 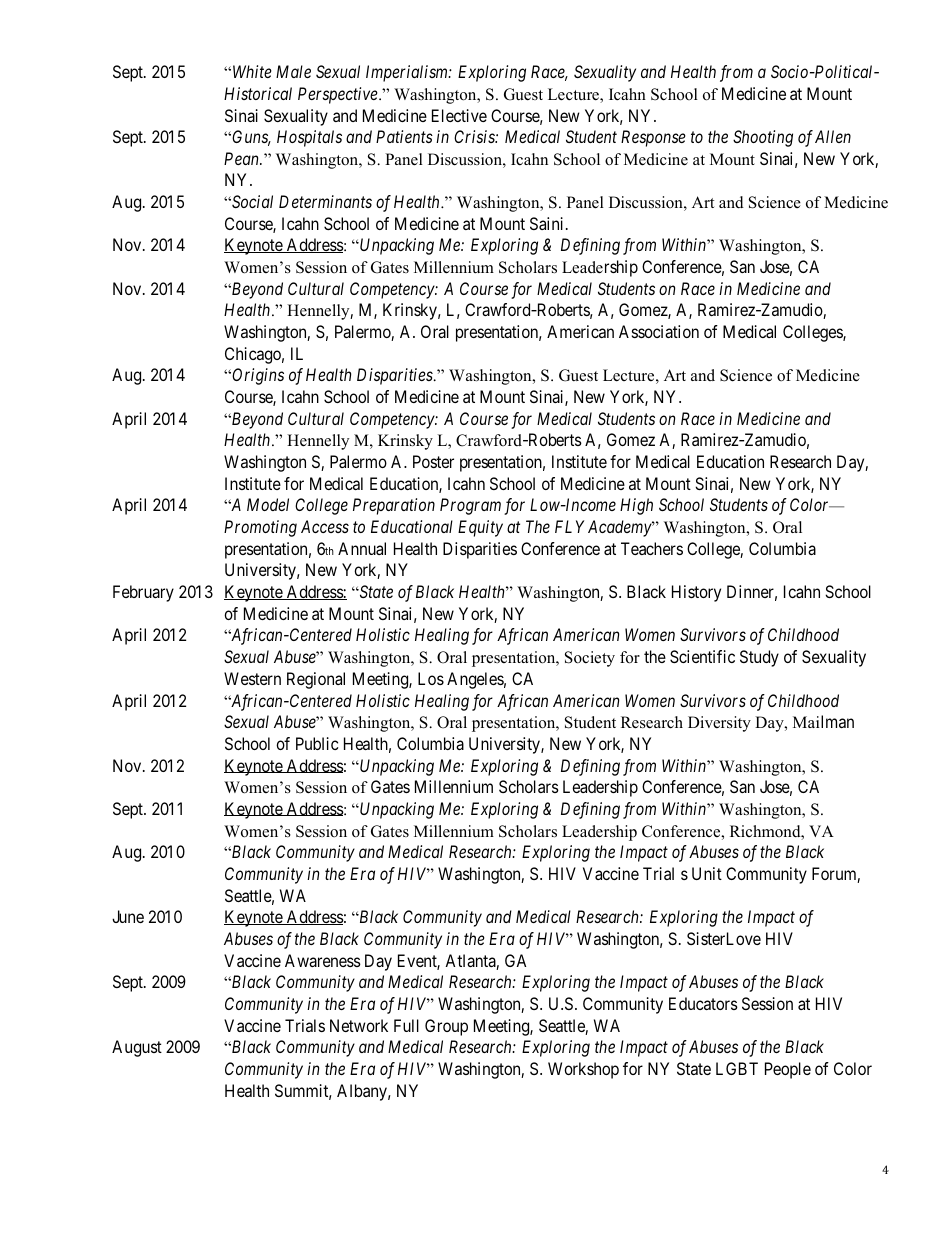 I want to click on Shooting, so click(x=763, y=138).
